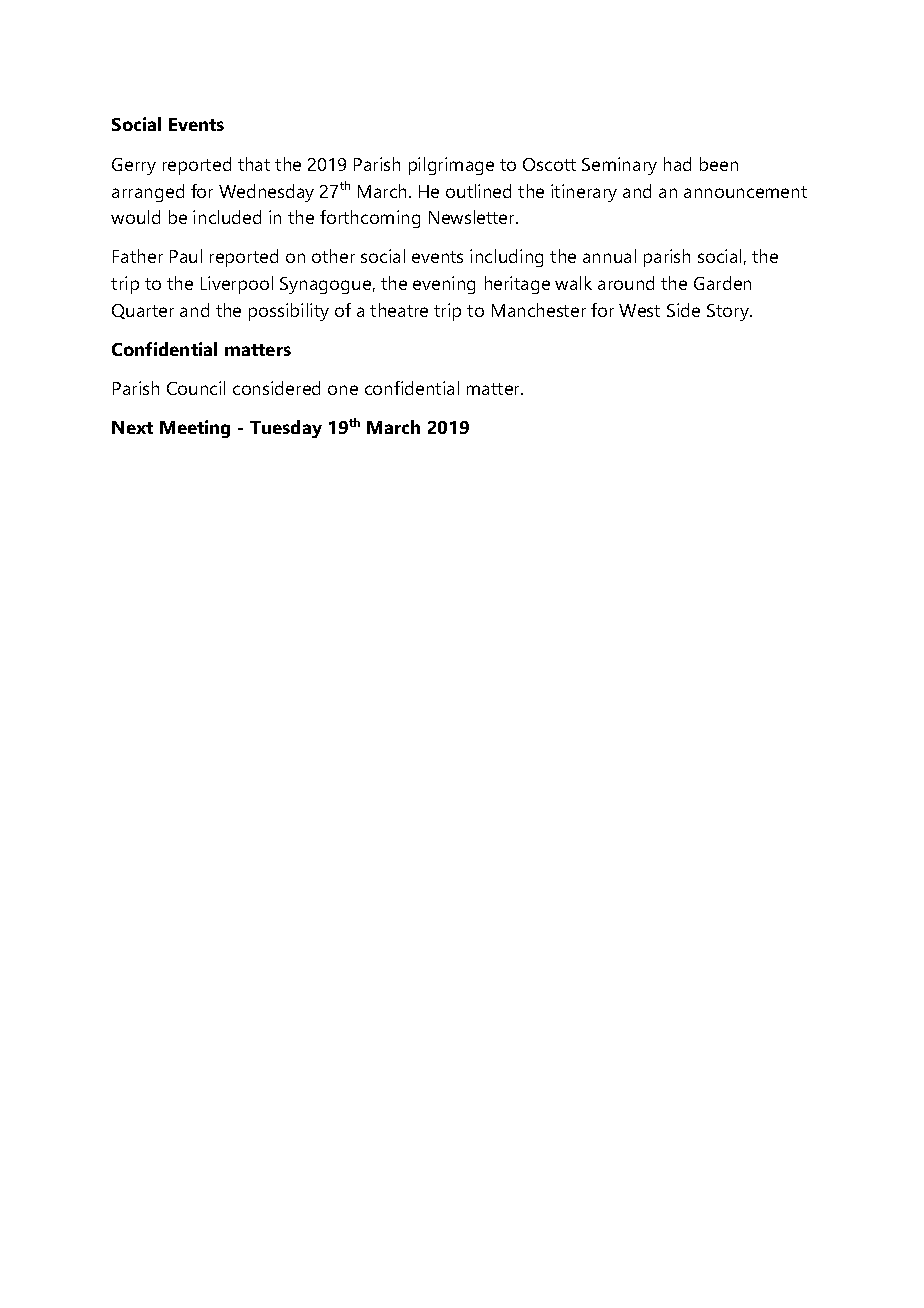  I want to click on had, so click(677, 164).
